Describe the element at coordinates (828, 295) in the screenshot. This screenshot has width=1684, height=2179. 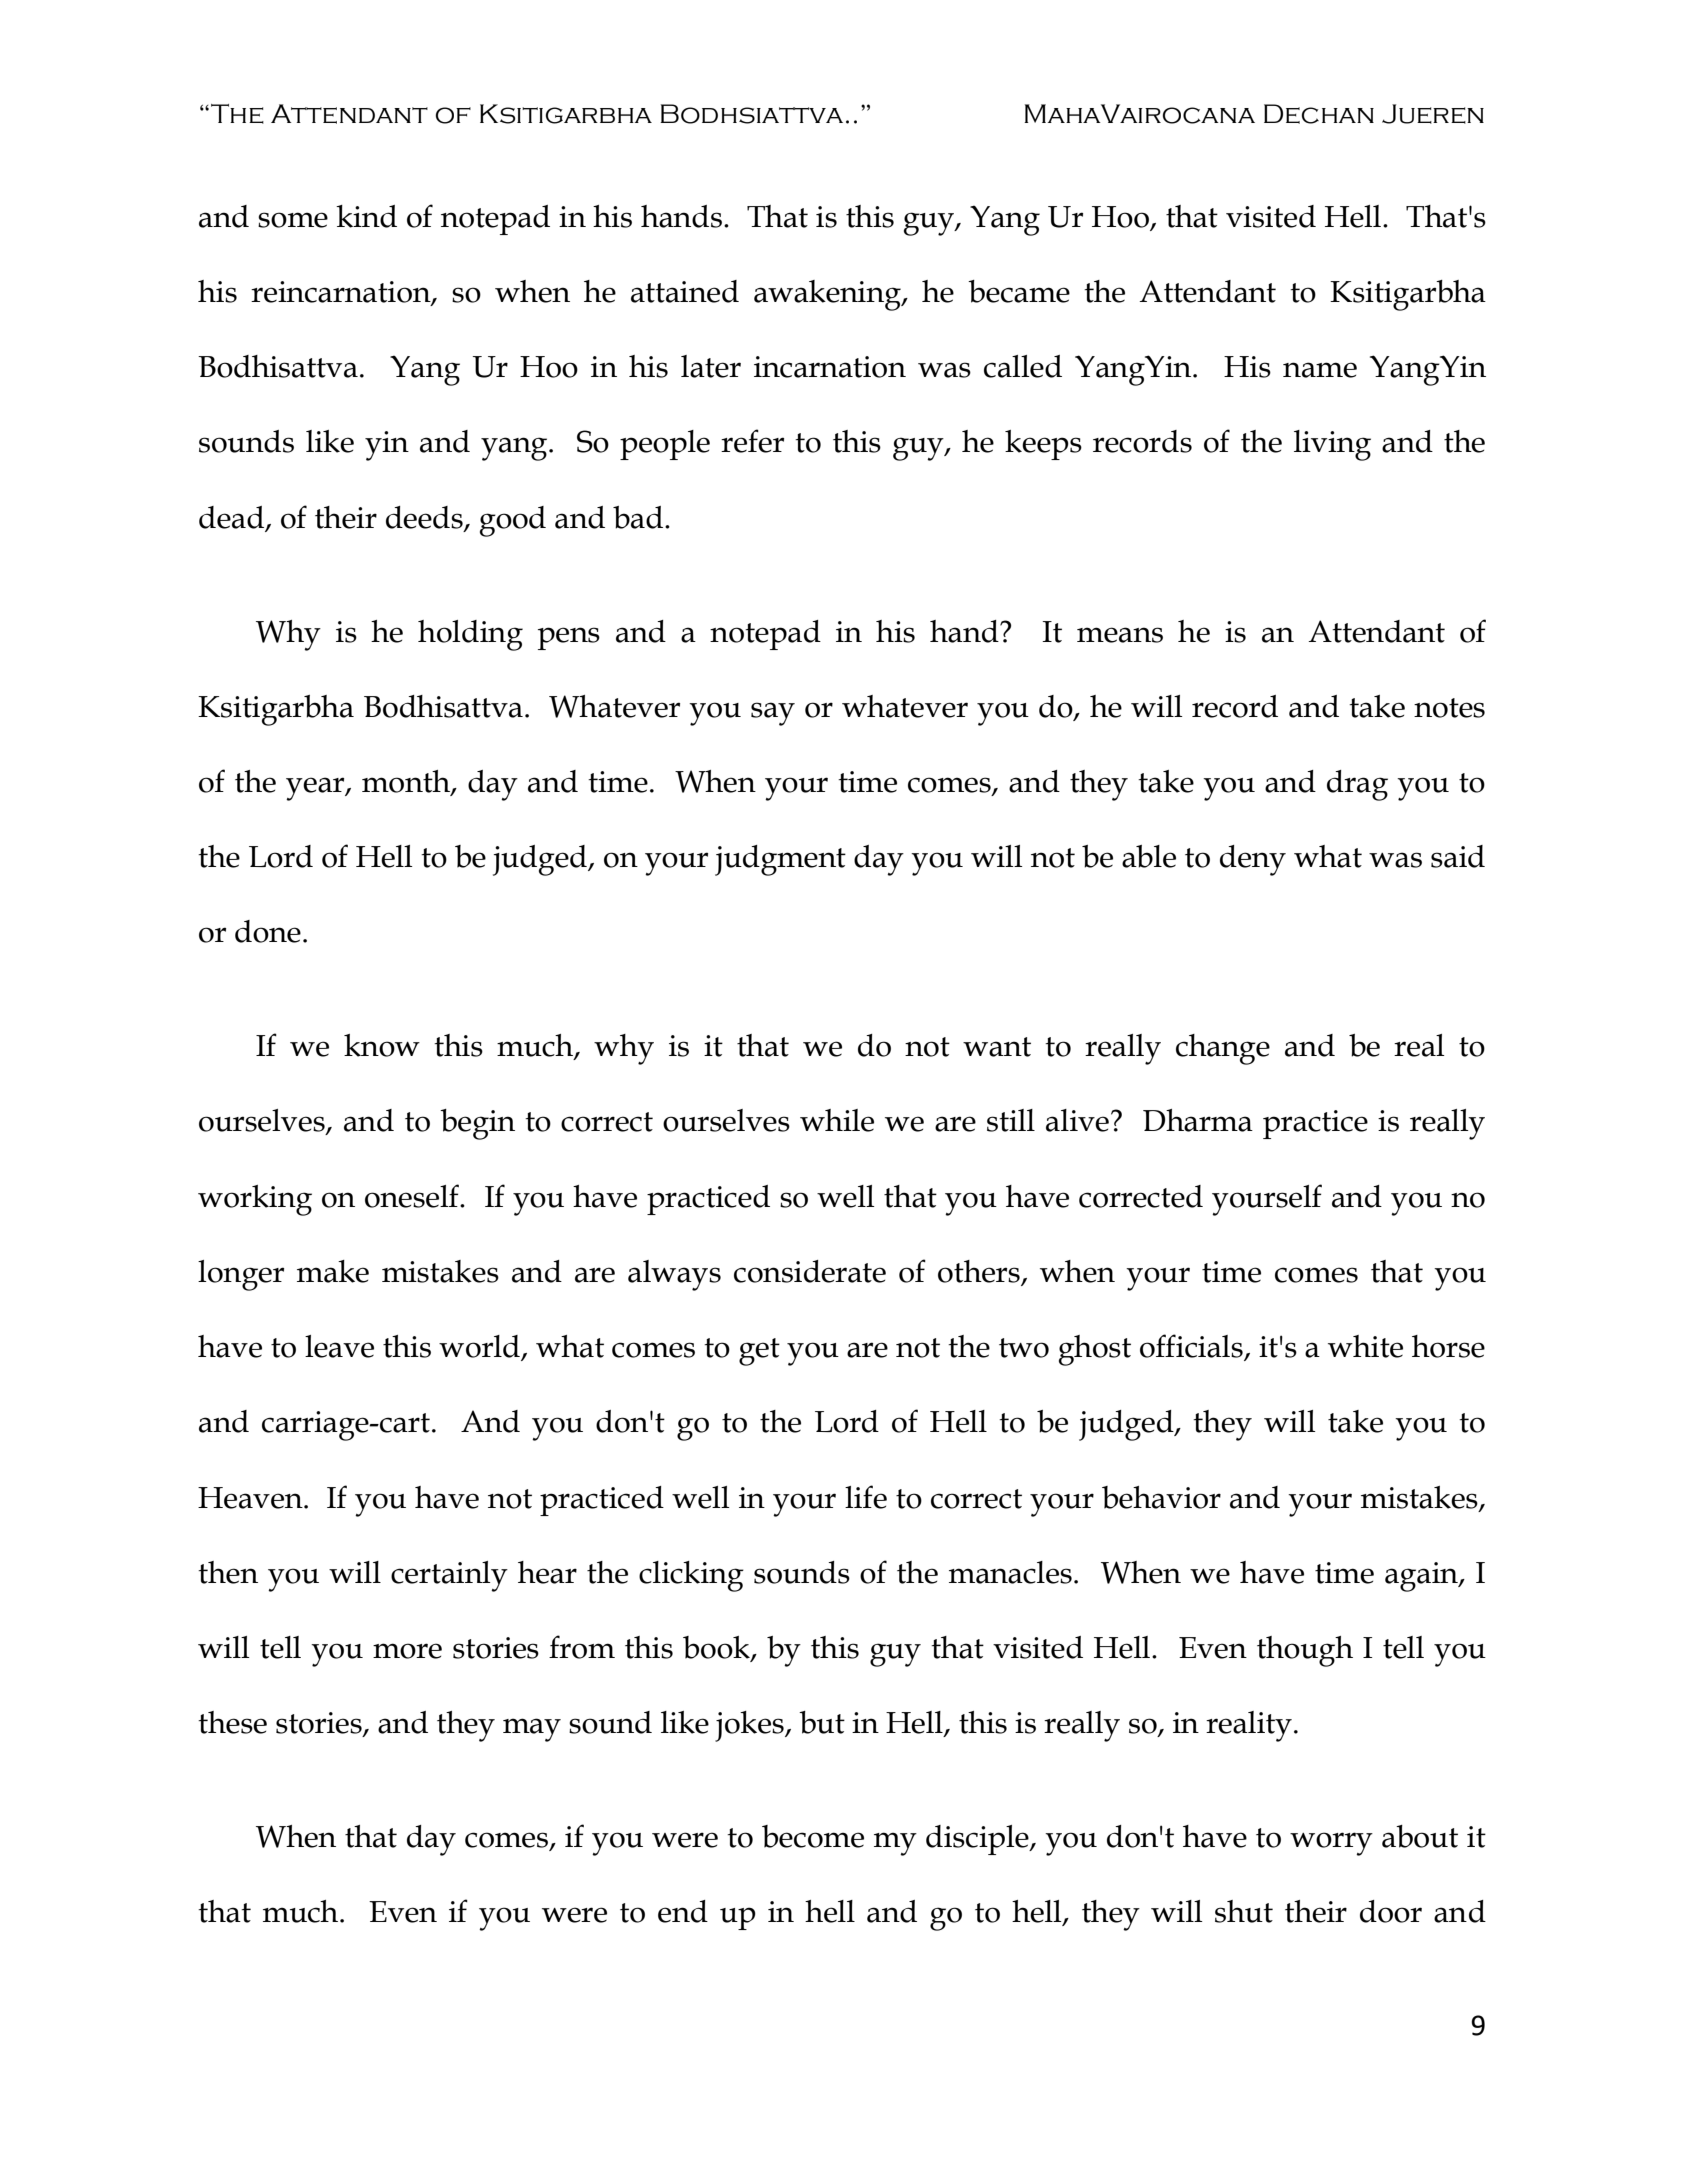
I see `awakening` at that location.
